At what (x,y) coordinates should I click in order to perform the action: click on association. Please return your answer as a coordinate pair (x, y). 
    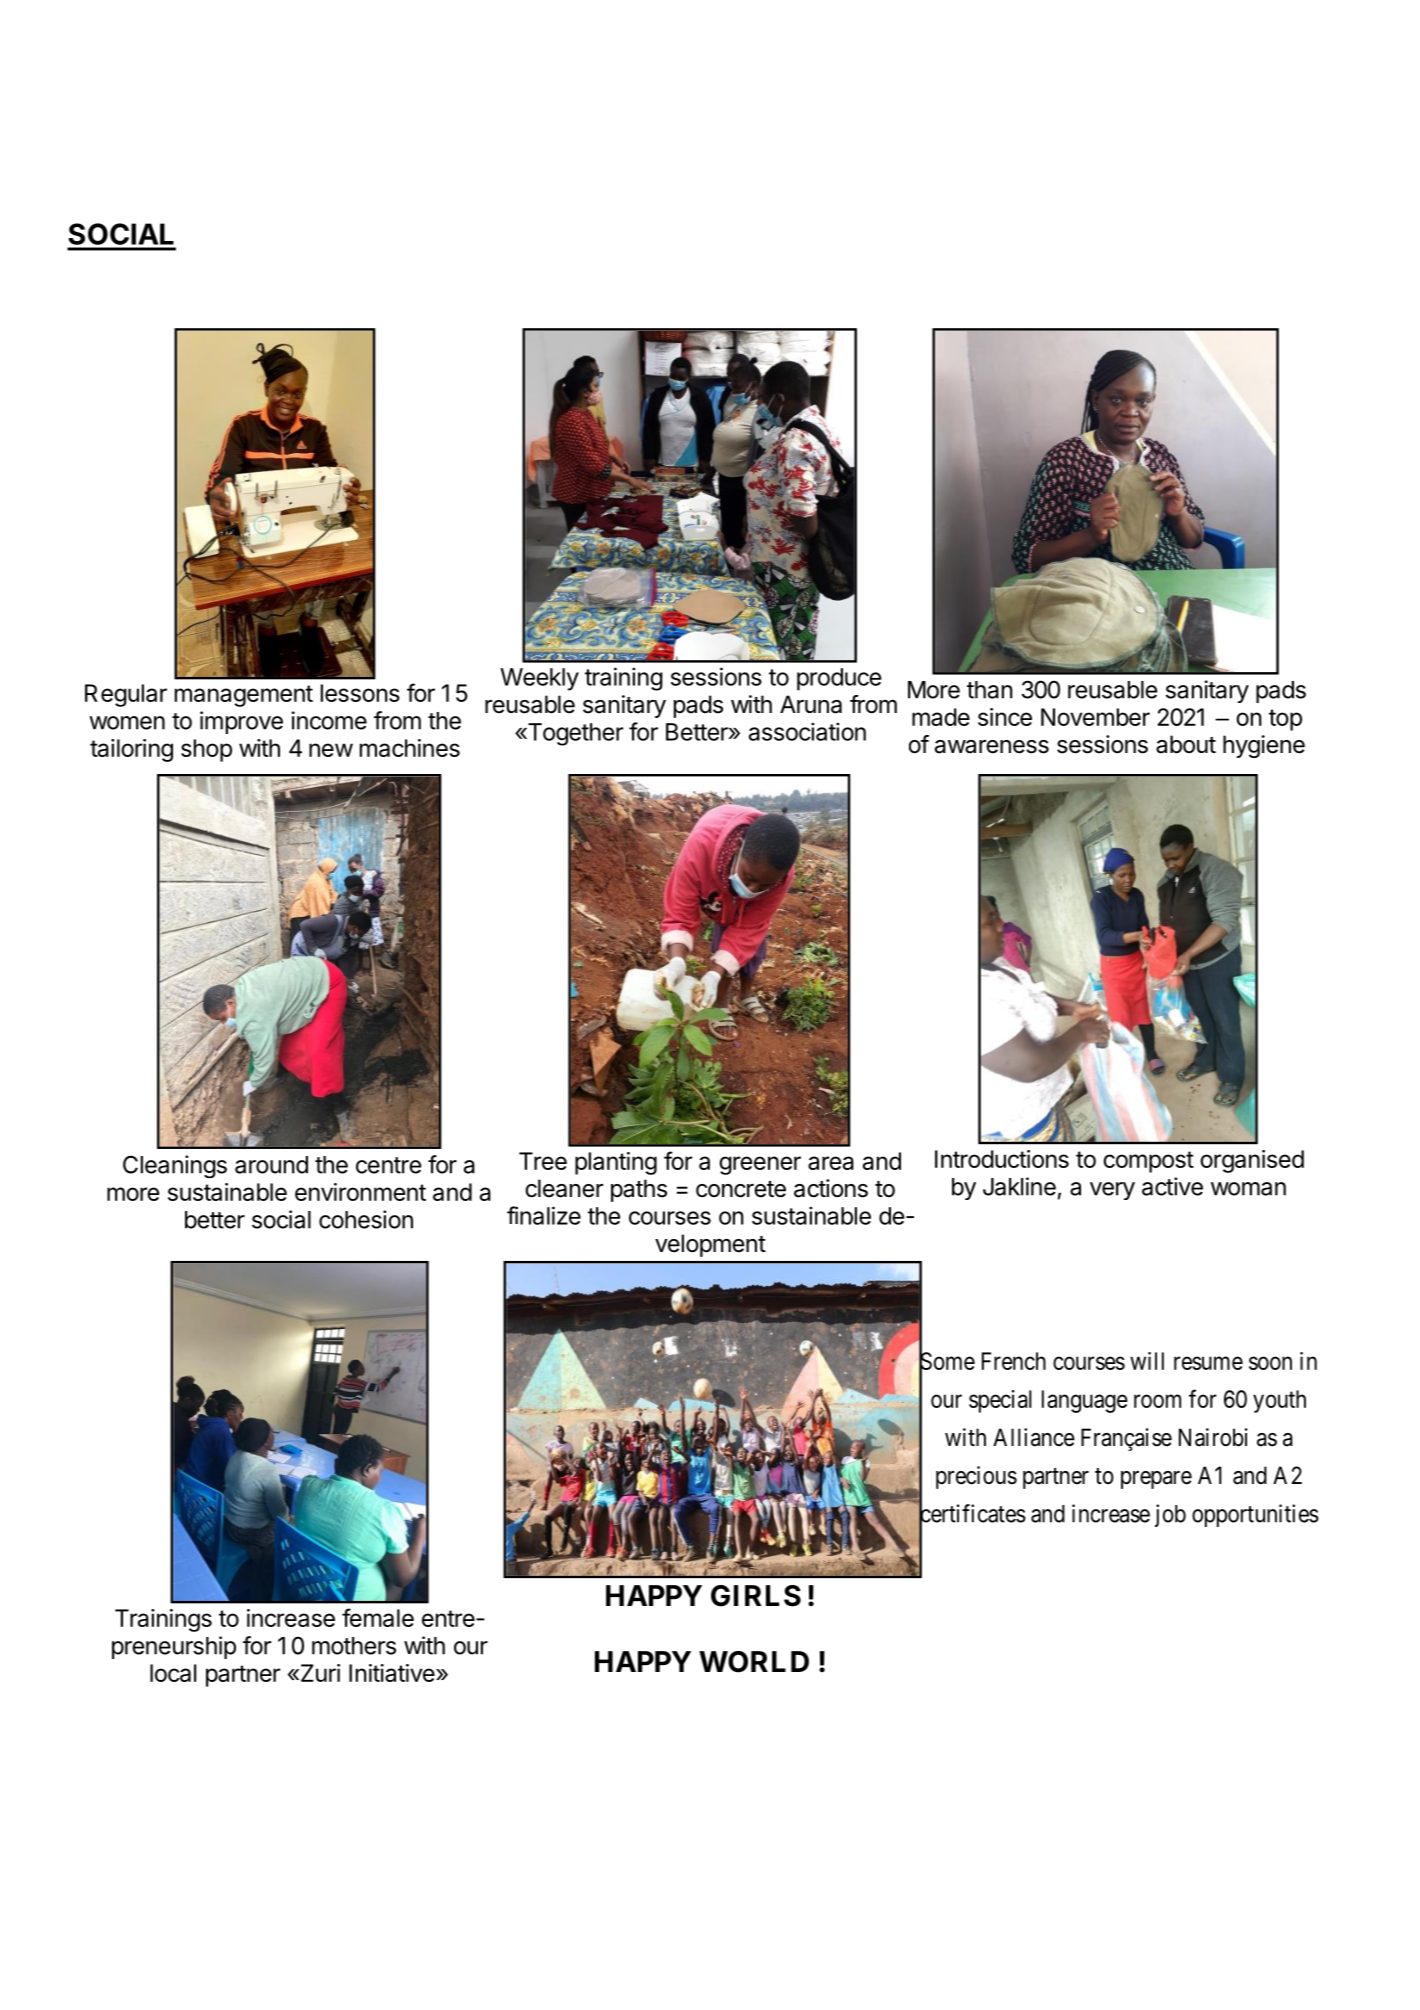
    Looking at the image, I should click on (807, 731).
